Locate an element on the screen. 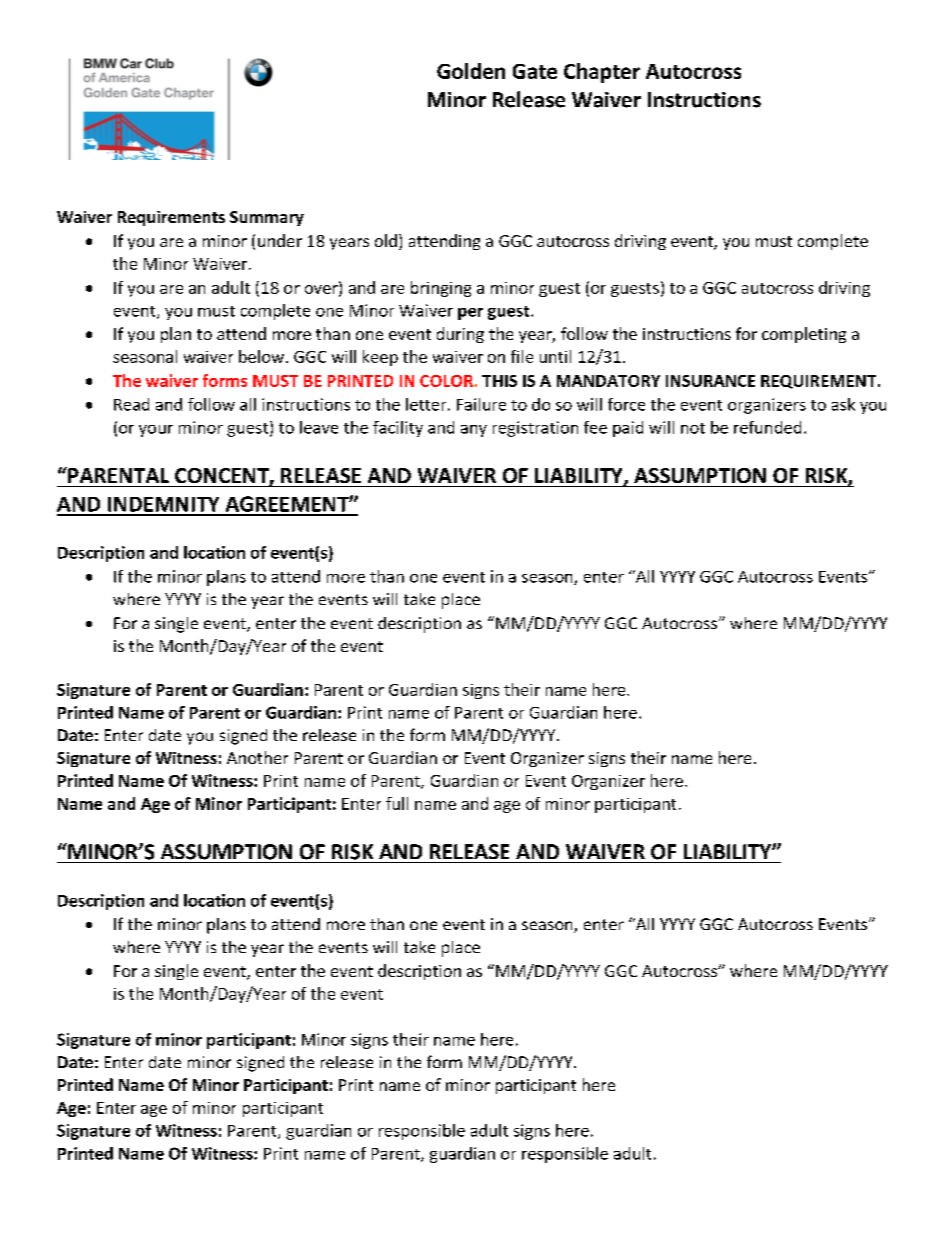 The height and width of the screenshot is (1233, 952). your is located at coordinates (156, 431).
